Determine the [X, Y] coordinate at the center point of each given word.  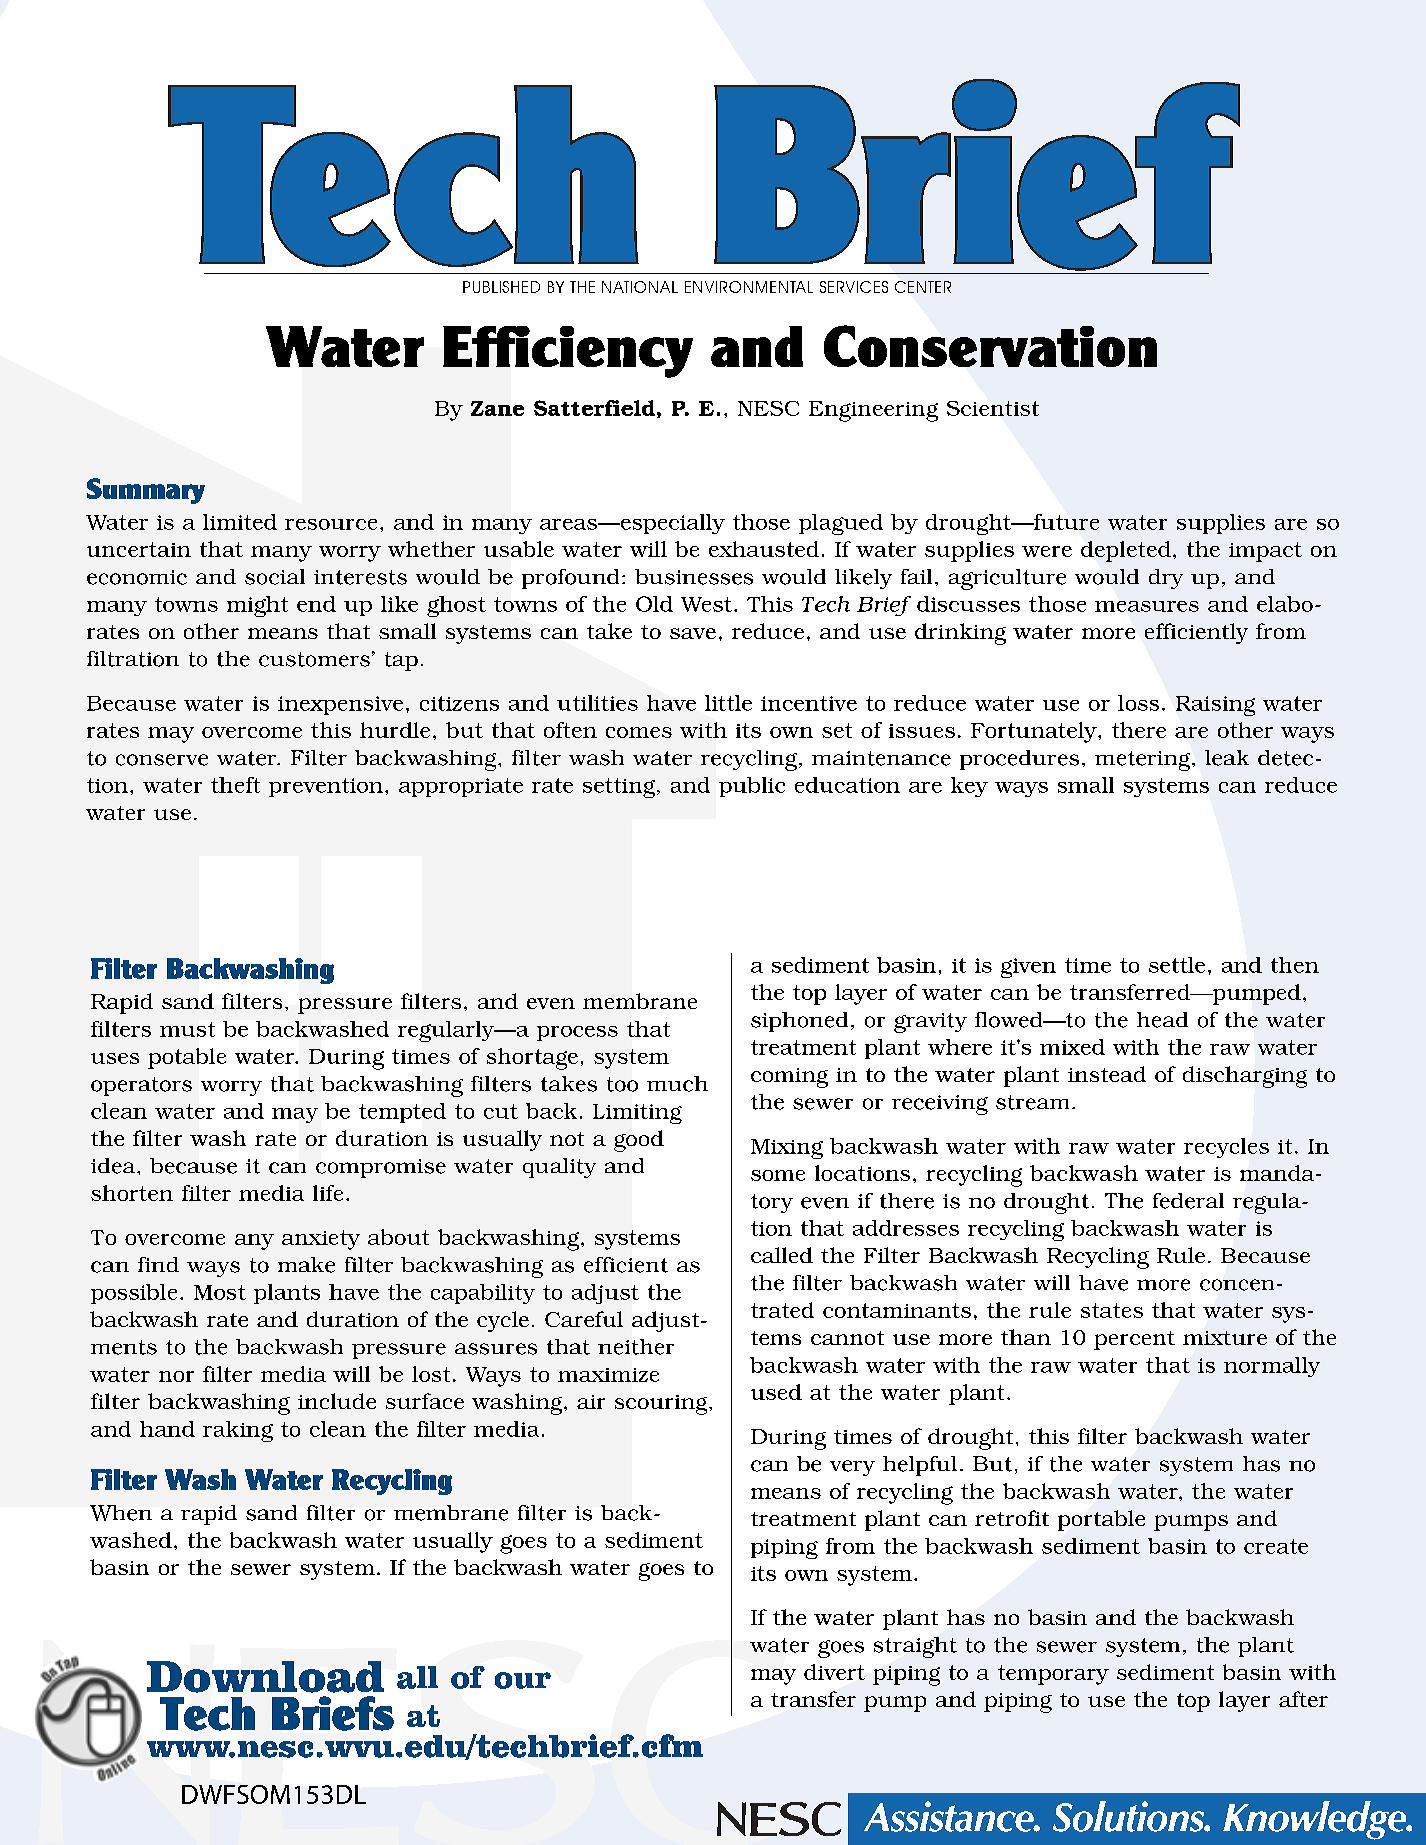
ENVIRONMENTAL [749, 287]
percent [1134, 1340]
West [706, 604]
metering [1144, 761]
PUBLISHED [501, 287]
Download [265, 1677]
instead [1107, 1074]
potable [187, 1058]
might [257, 606]
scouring [662, 1405]
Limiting [637, 1114]
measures [1147, 606]
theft [235, 785]
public [752, 787]
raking [238, 1431]
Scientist [993, 408]
